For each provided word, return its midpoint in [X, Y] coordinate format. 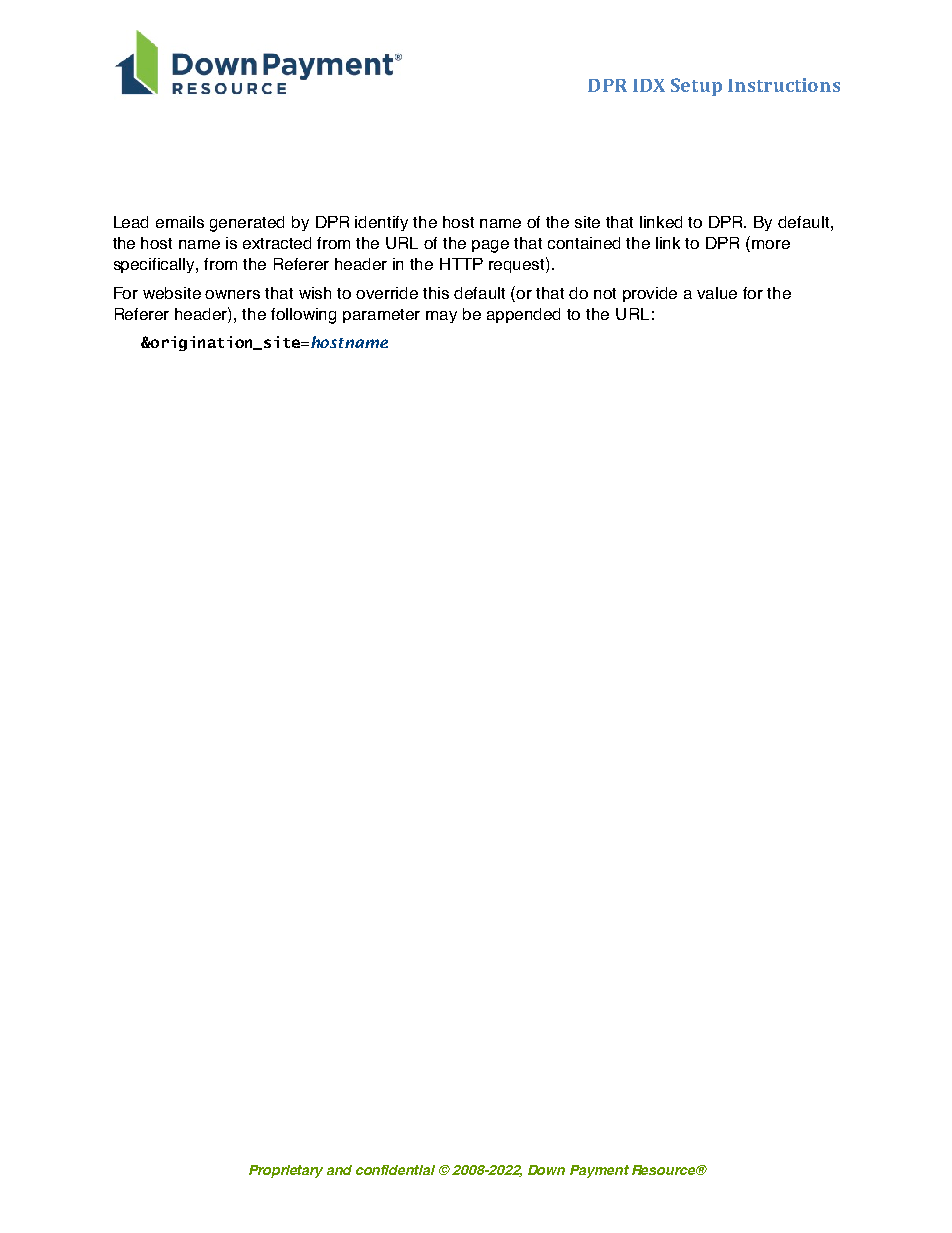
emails [180, 222]
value [717, 293]
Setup [696, 87]
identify [381, 223]
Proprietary [286, 1171]
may [441, 317]
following [303, 316]
